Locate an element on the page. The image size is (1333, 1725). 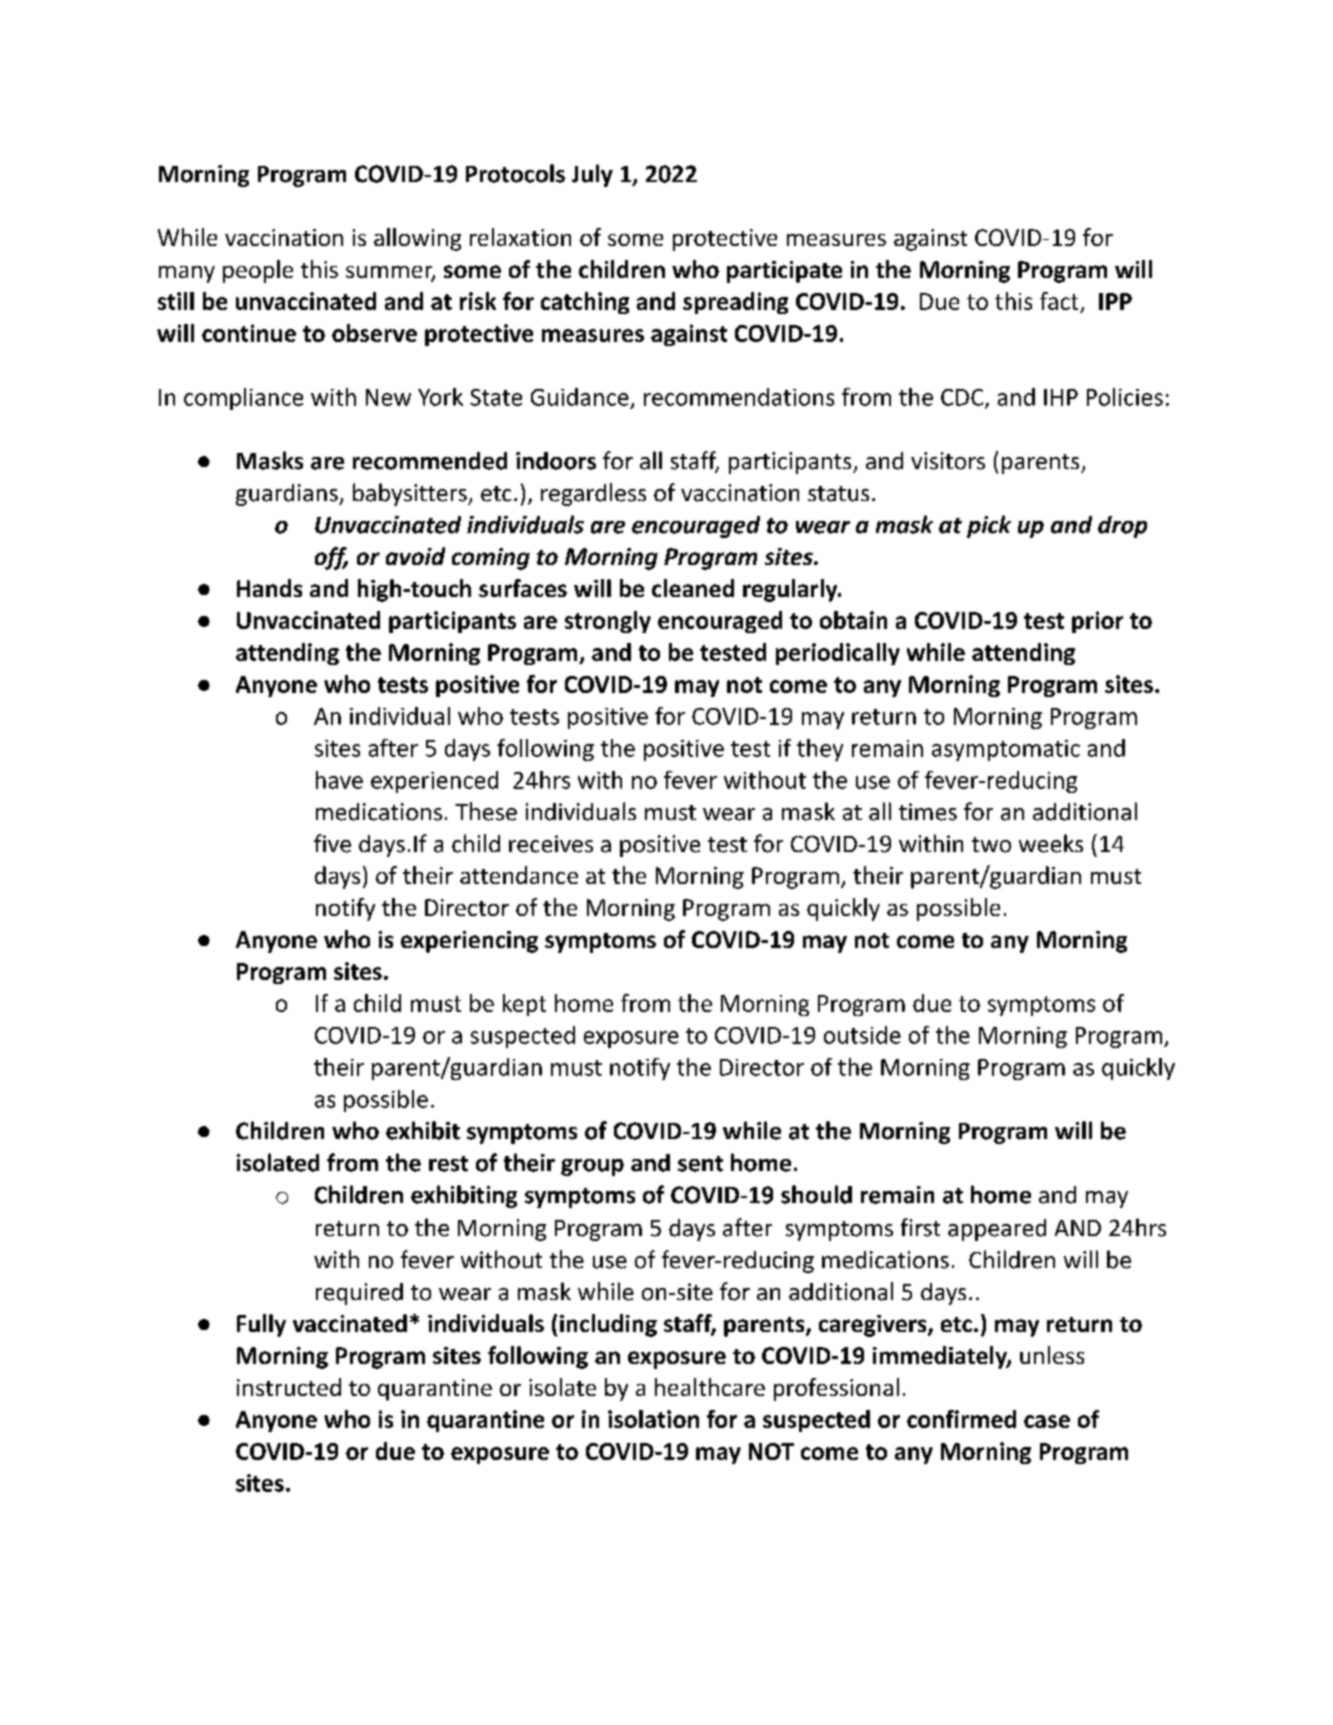
unless is located at coordinates (1052, 1355).
